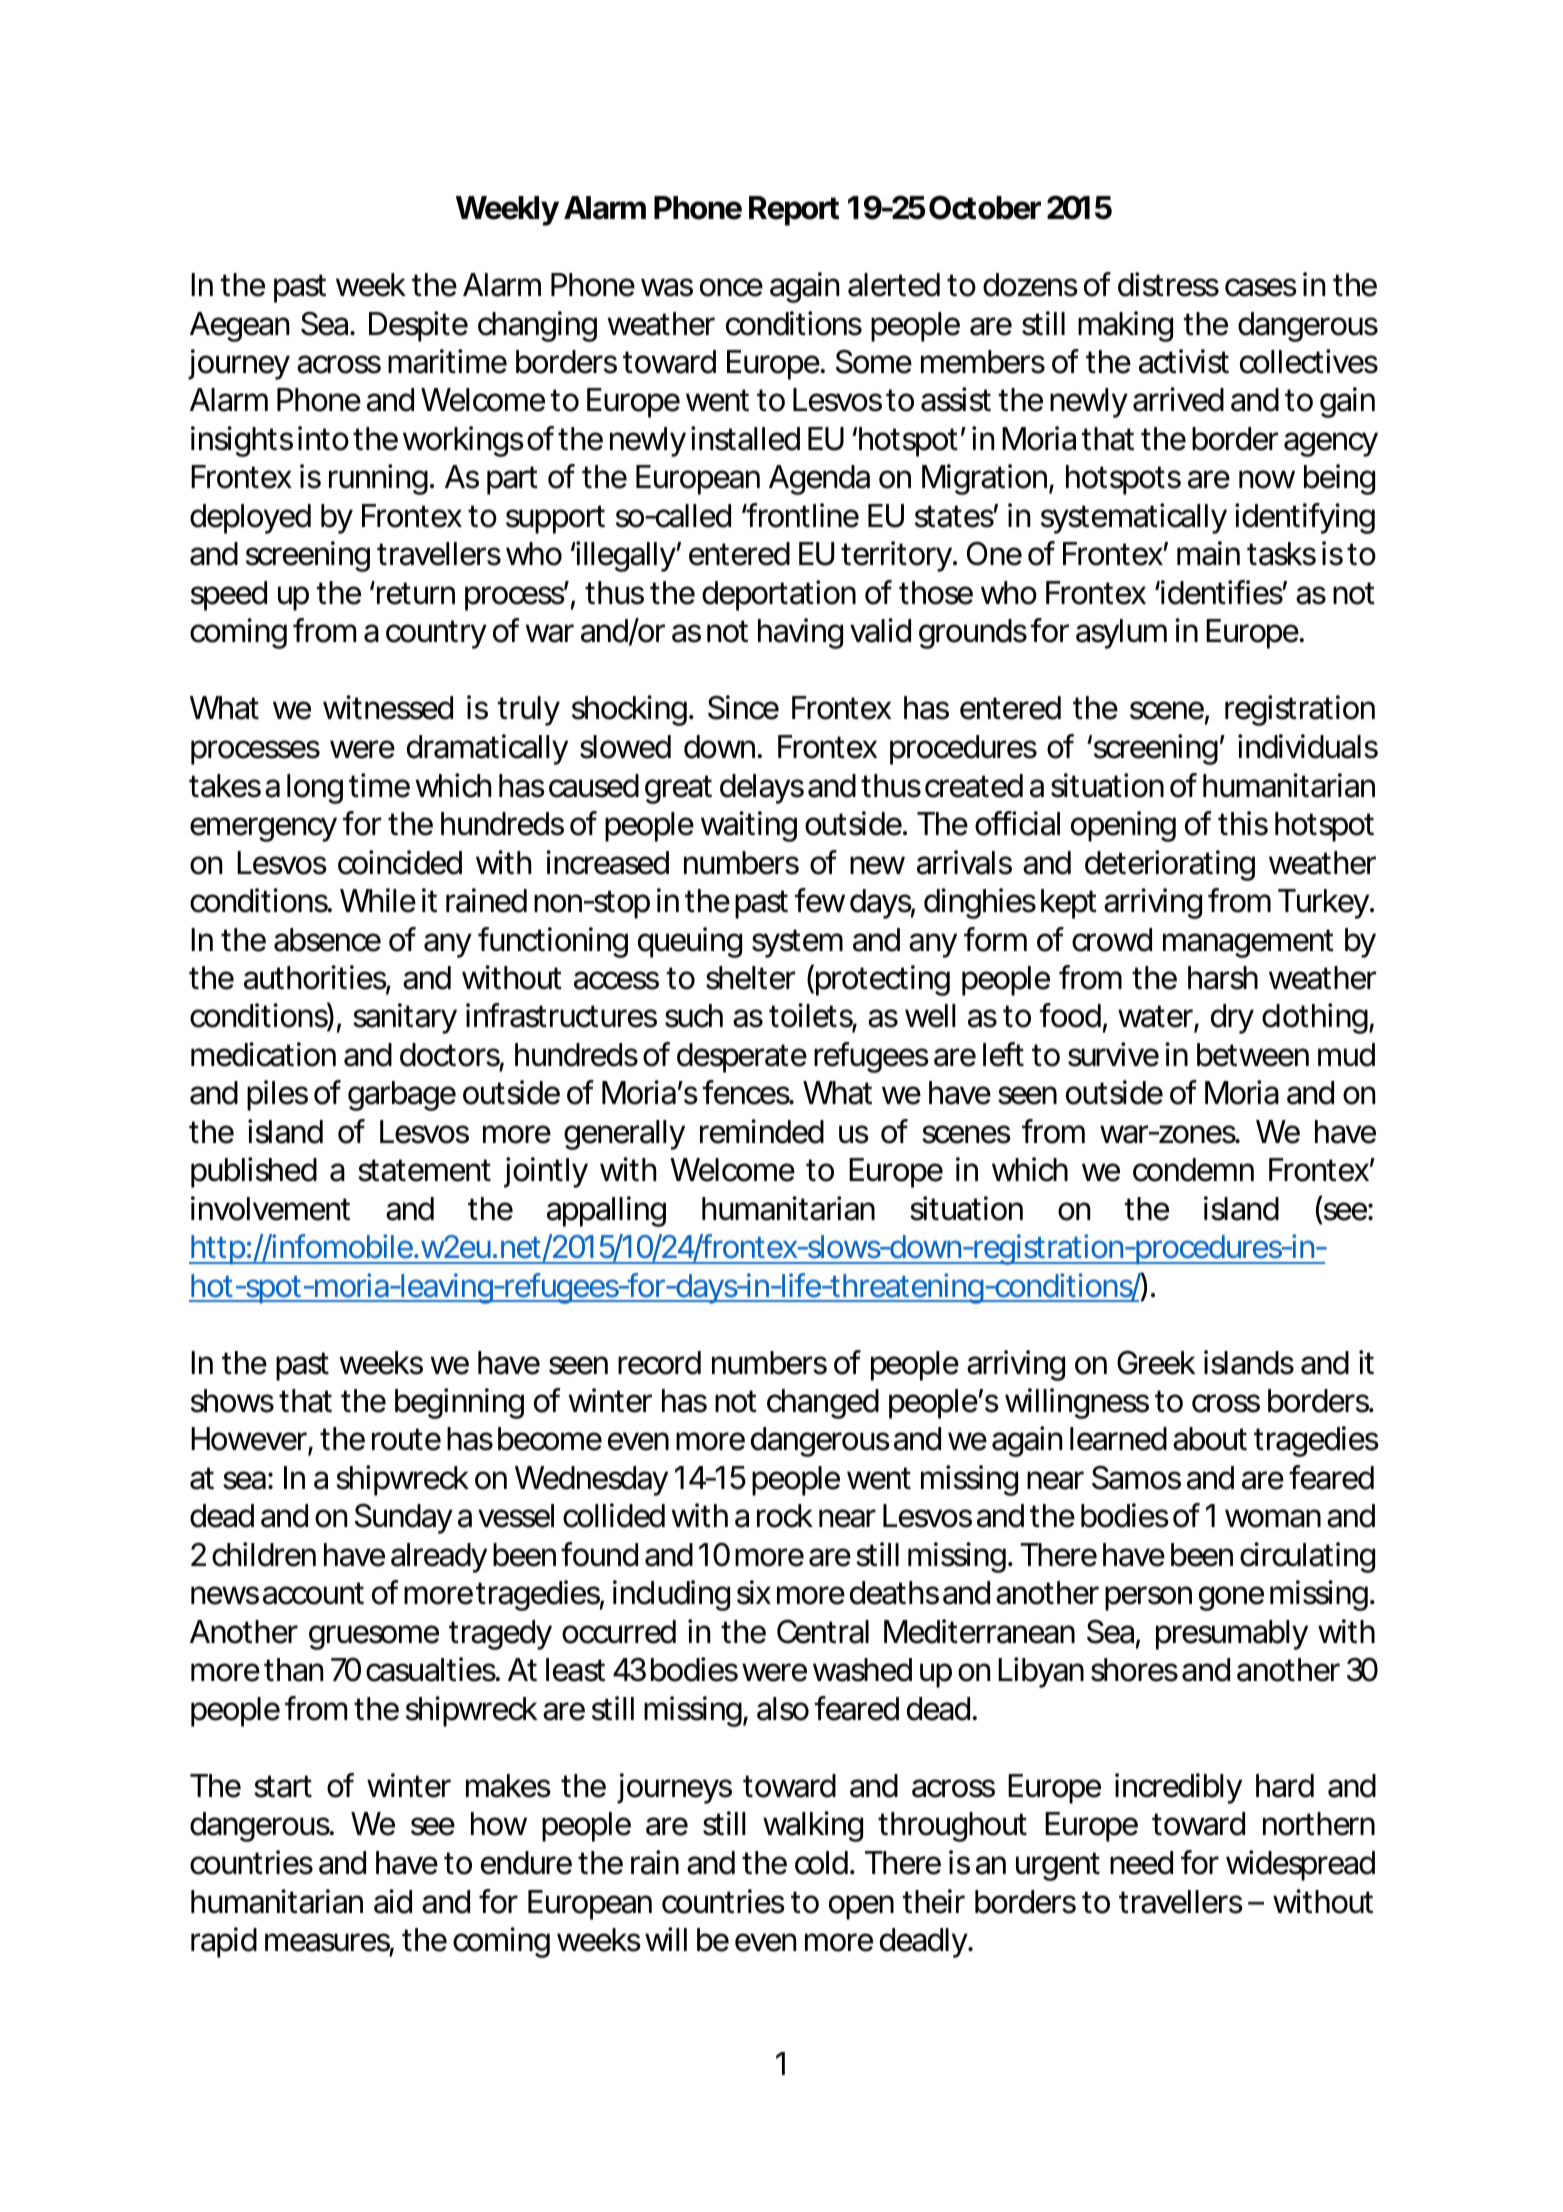 The width and height of the page is (1563, 2212). Describe the element at coordinates (1168, 284) in the page. I see `distress` at that location.
